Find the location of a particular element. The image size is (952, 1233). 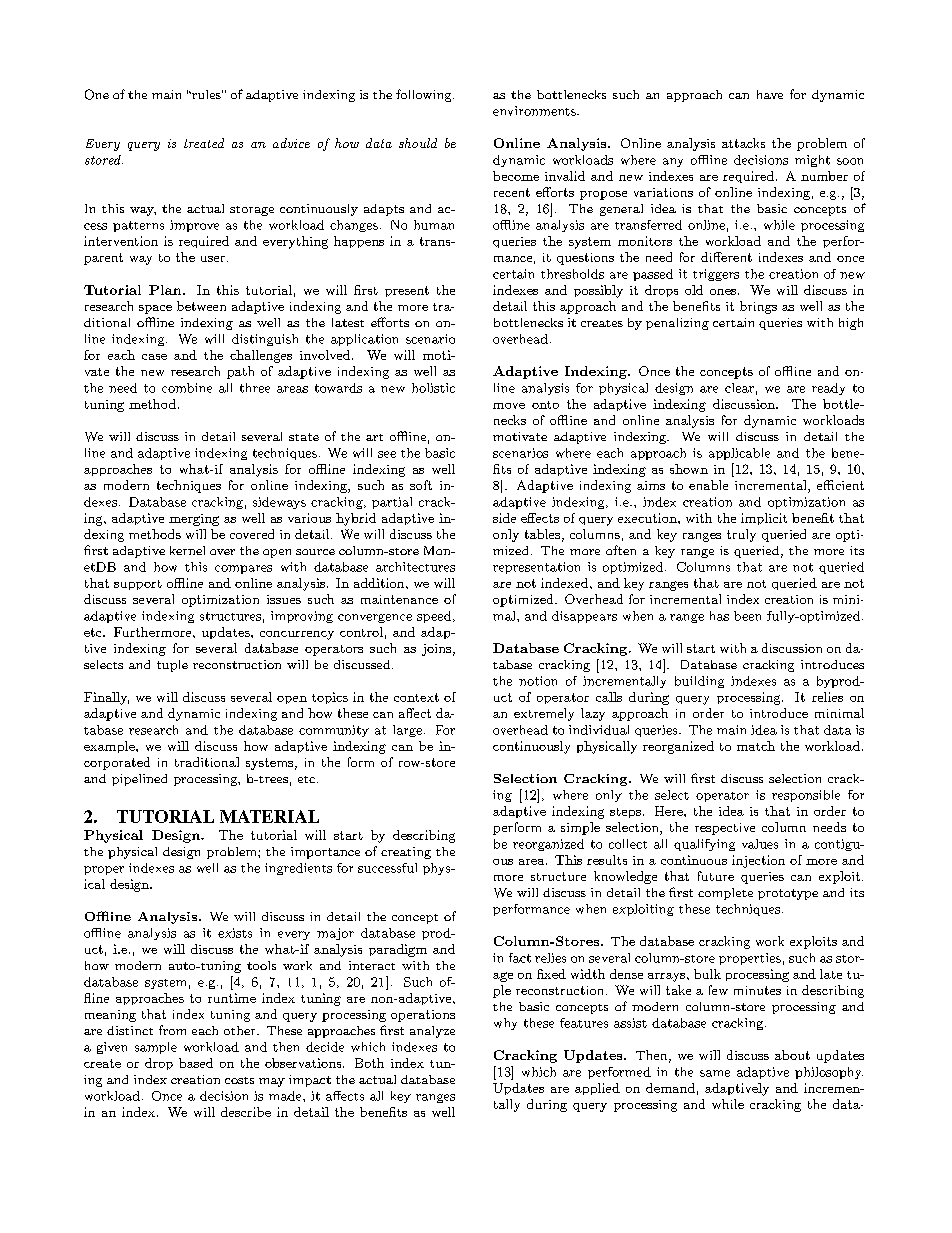

holistic is located at coordinates (433, 388).
